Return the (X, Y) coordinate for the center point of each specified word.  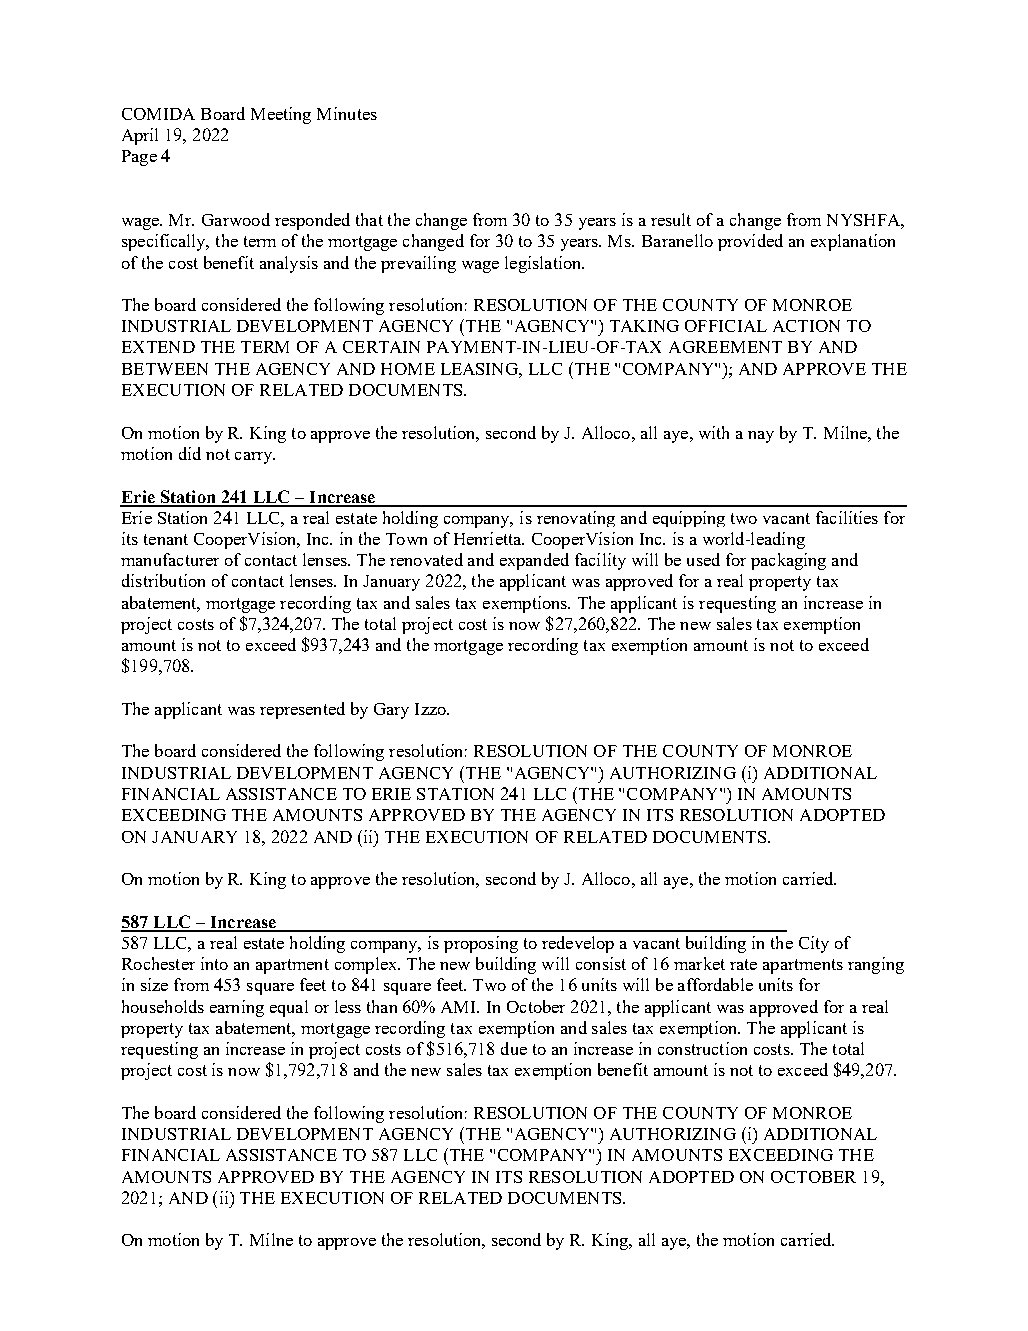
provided (750, 242)
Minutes (347, 113)
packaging (788, 561)
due (514, 1048)
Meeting (281, 115)
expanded (534, 561)
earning (237, 1008)
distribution (163, 580)
